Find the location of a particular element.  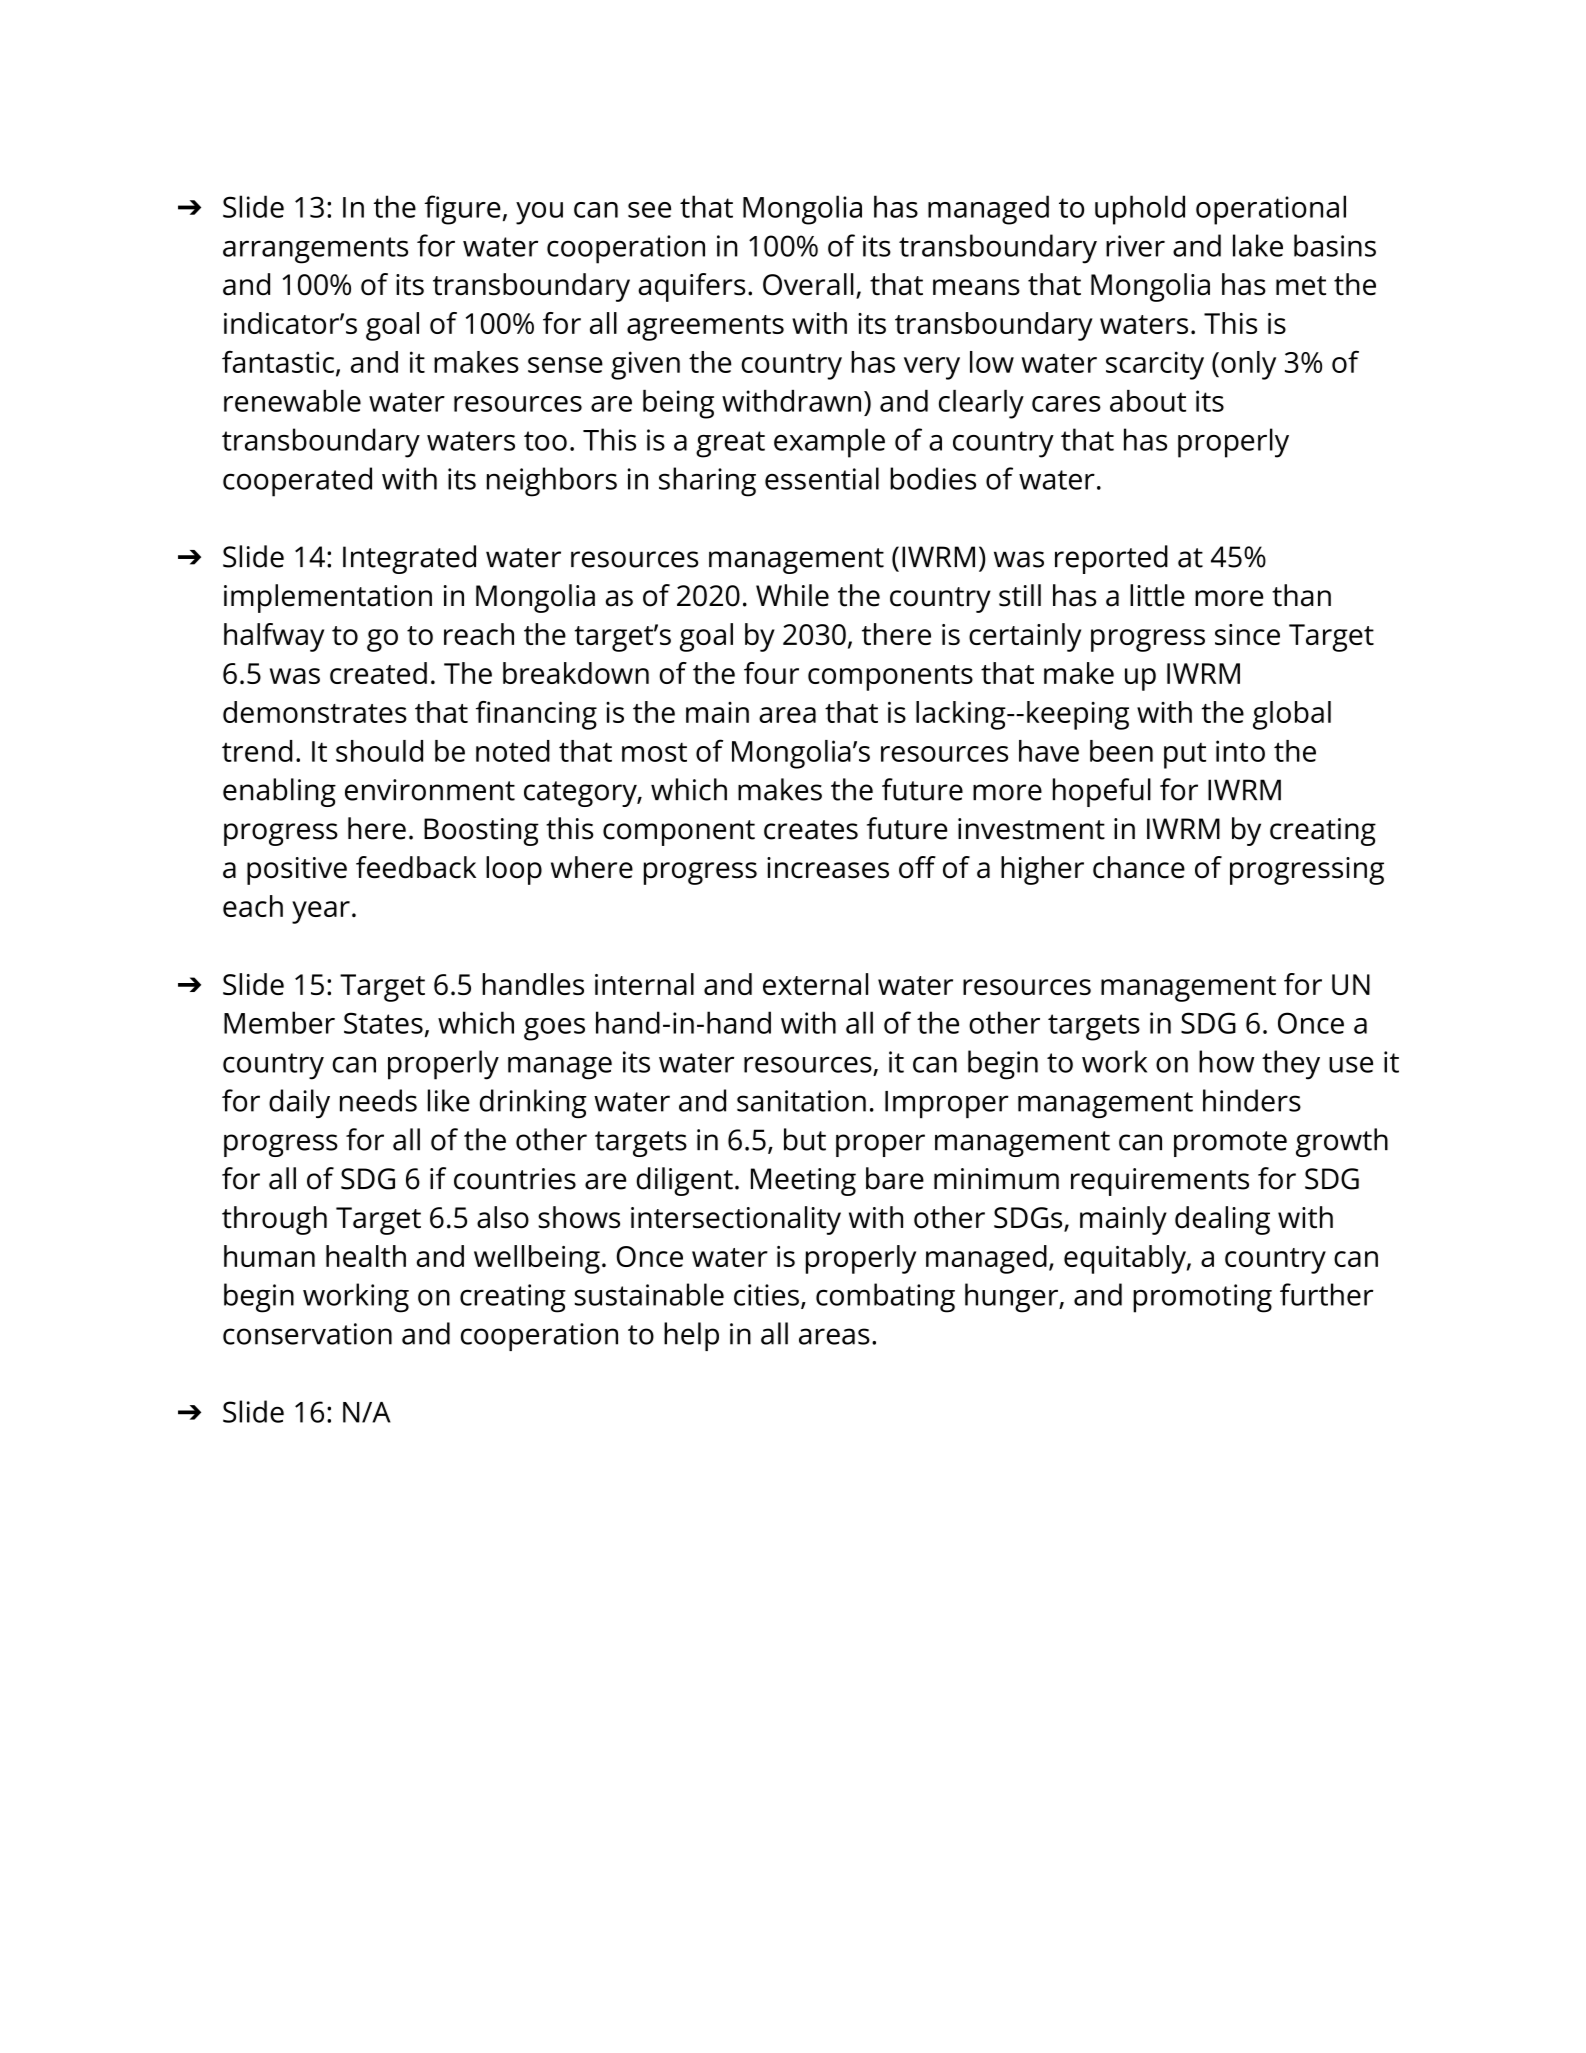

should is located at coordinates (379, 751).
